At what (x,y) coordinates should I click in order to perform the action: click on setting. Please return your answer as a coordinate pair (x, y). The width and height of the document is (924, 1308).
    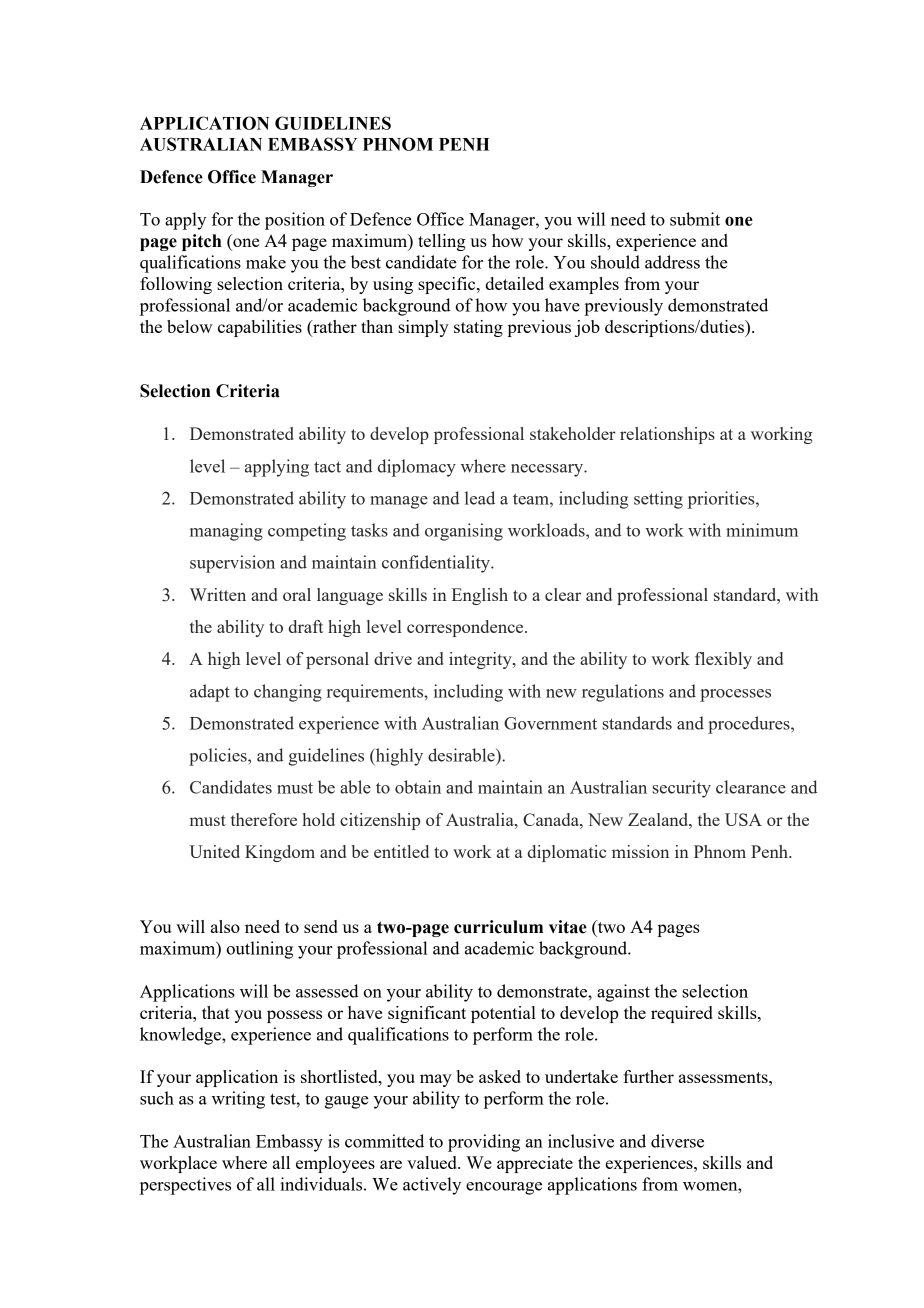
    Looking at the image, I should click on (658, 500).
